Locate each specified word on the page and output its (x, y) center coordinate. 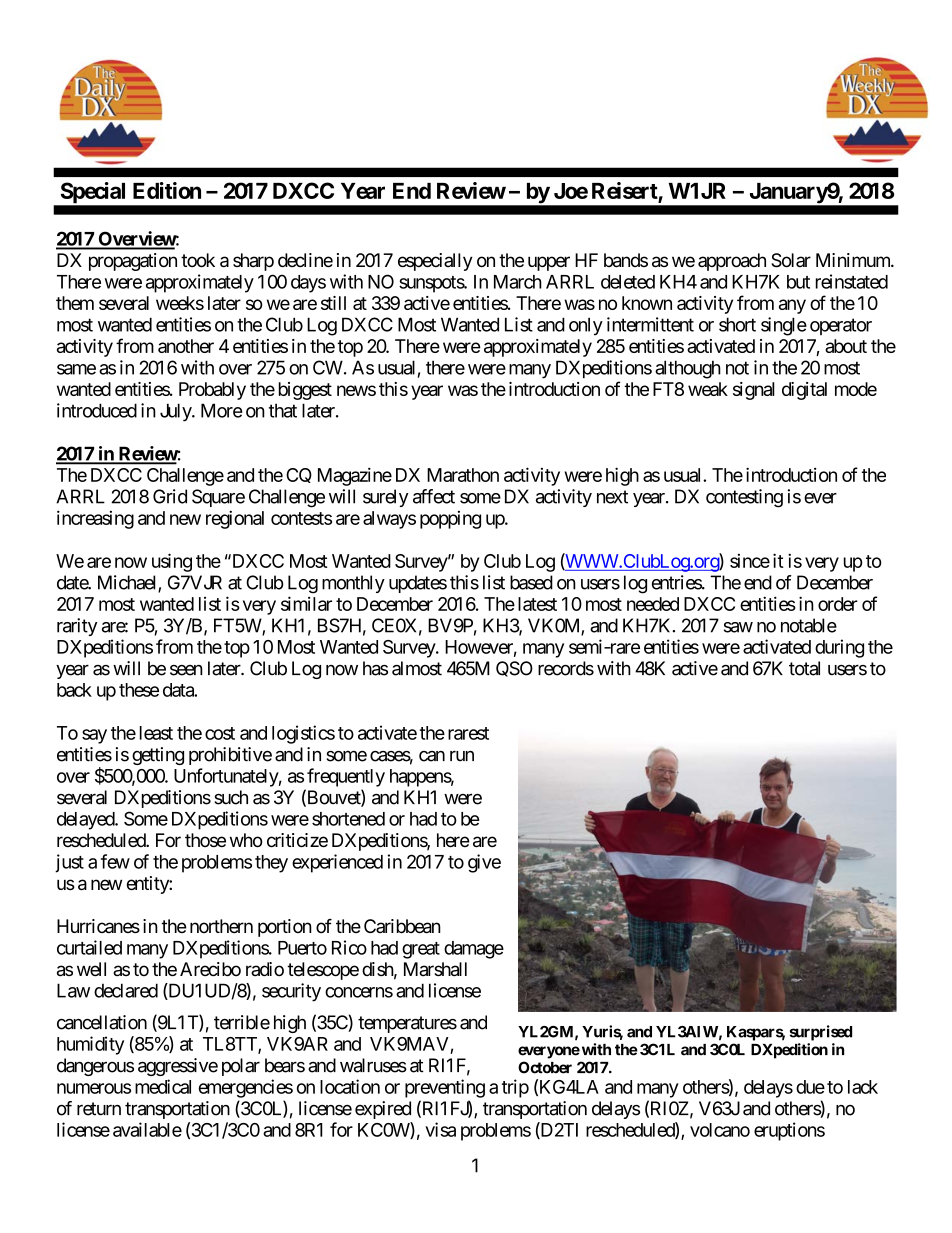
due (810, 1087)
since (750, 561)
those (205, 840)
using (172, 562)
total (804, 668)
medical (163, 1086)
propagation (133, 262)
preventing (445, 1088)
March (518, 282)
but (798, 282)
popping (450, 520)
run (462, 756)
